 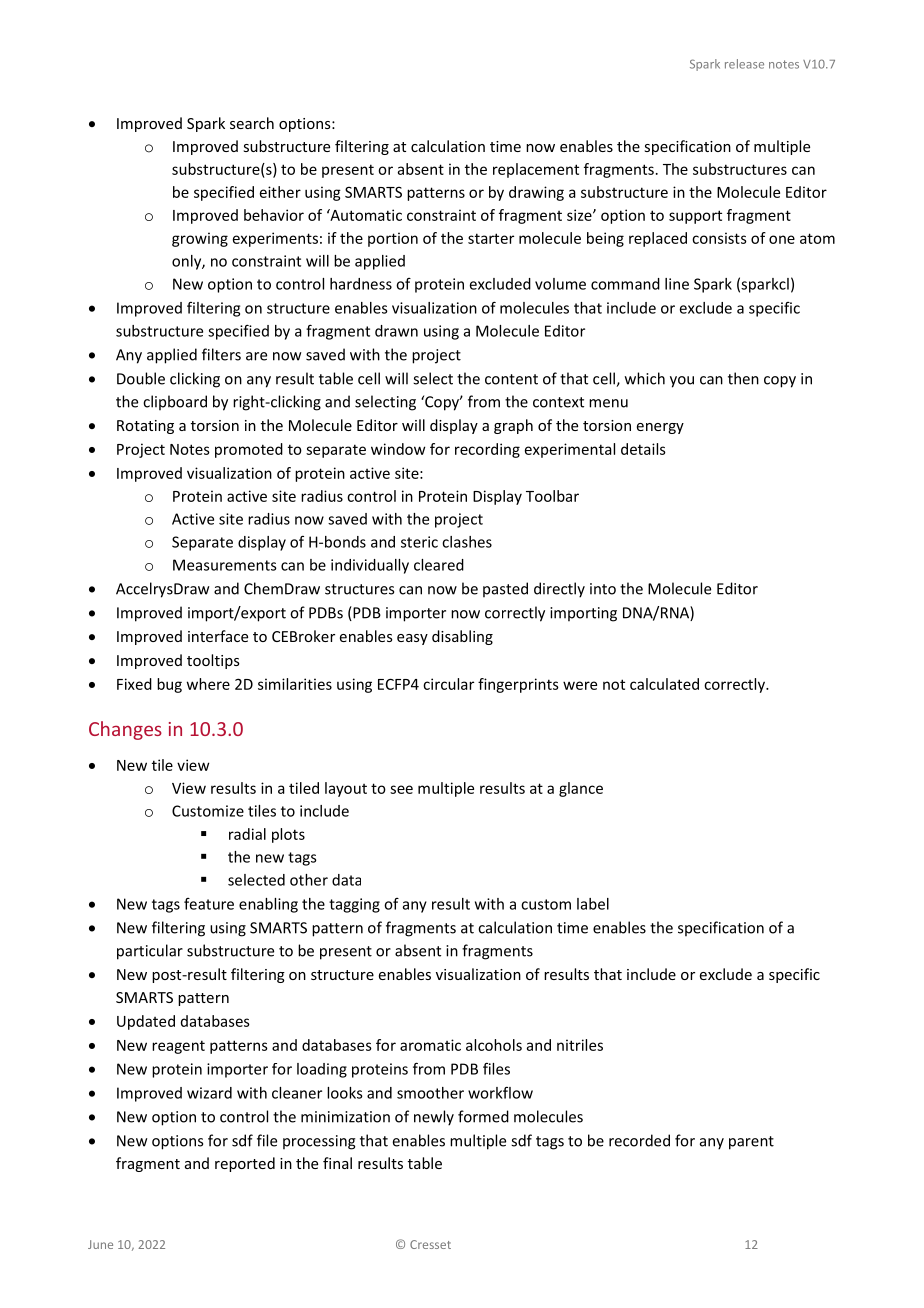 I want to click on search, so click(x=252, y=123).
